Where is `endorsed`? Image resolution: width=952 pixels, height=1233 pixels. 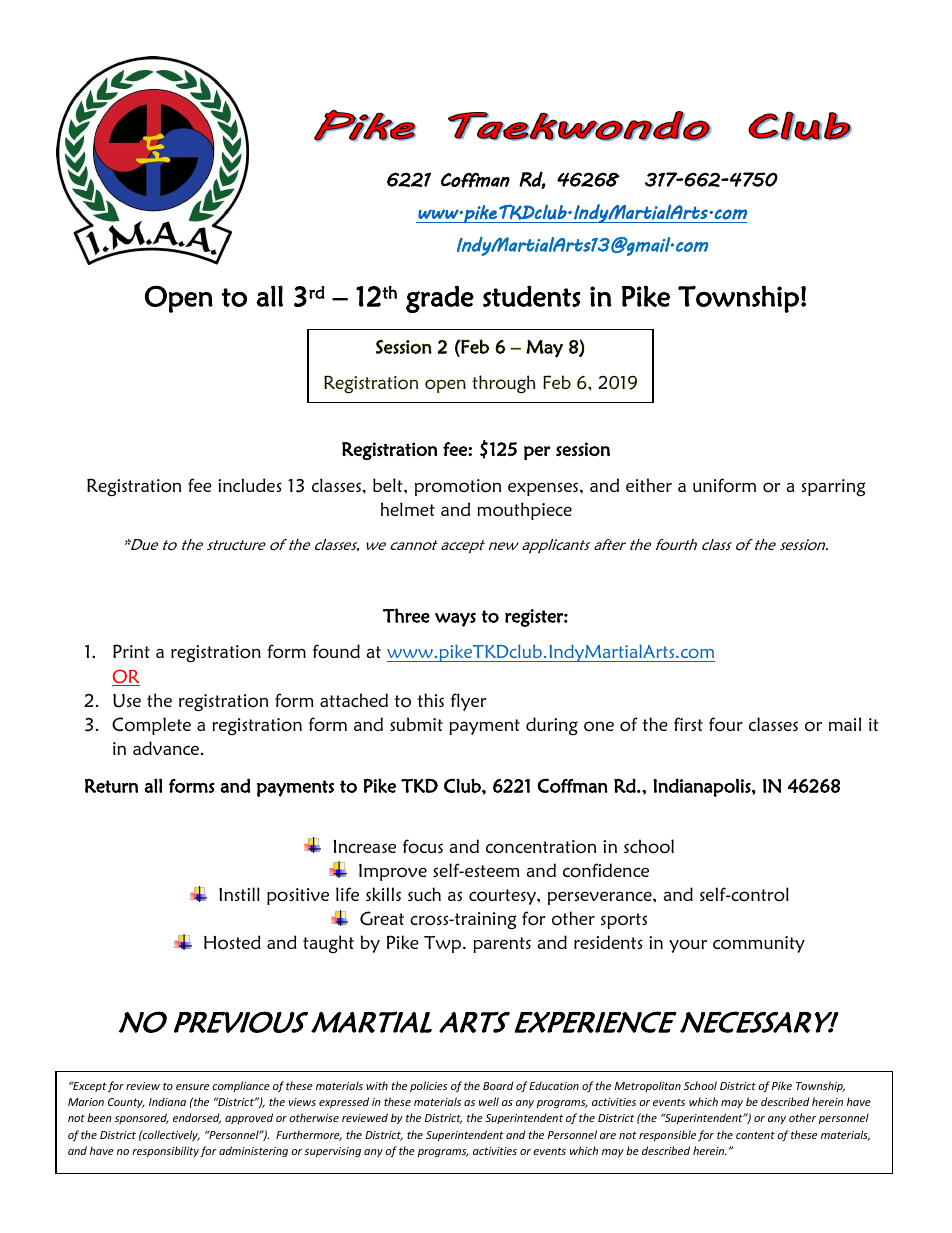 endorsed is located at coordinates (197, 1118).
